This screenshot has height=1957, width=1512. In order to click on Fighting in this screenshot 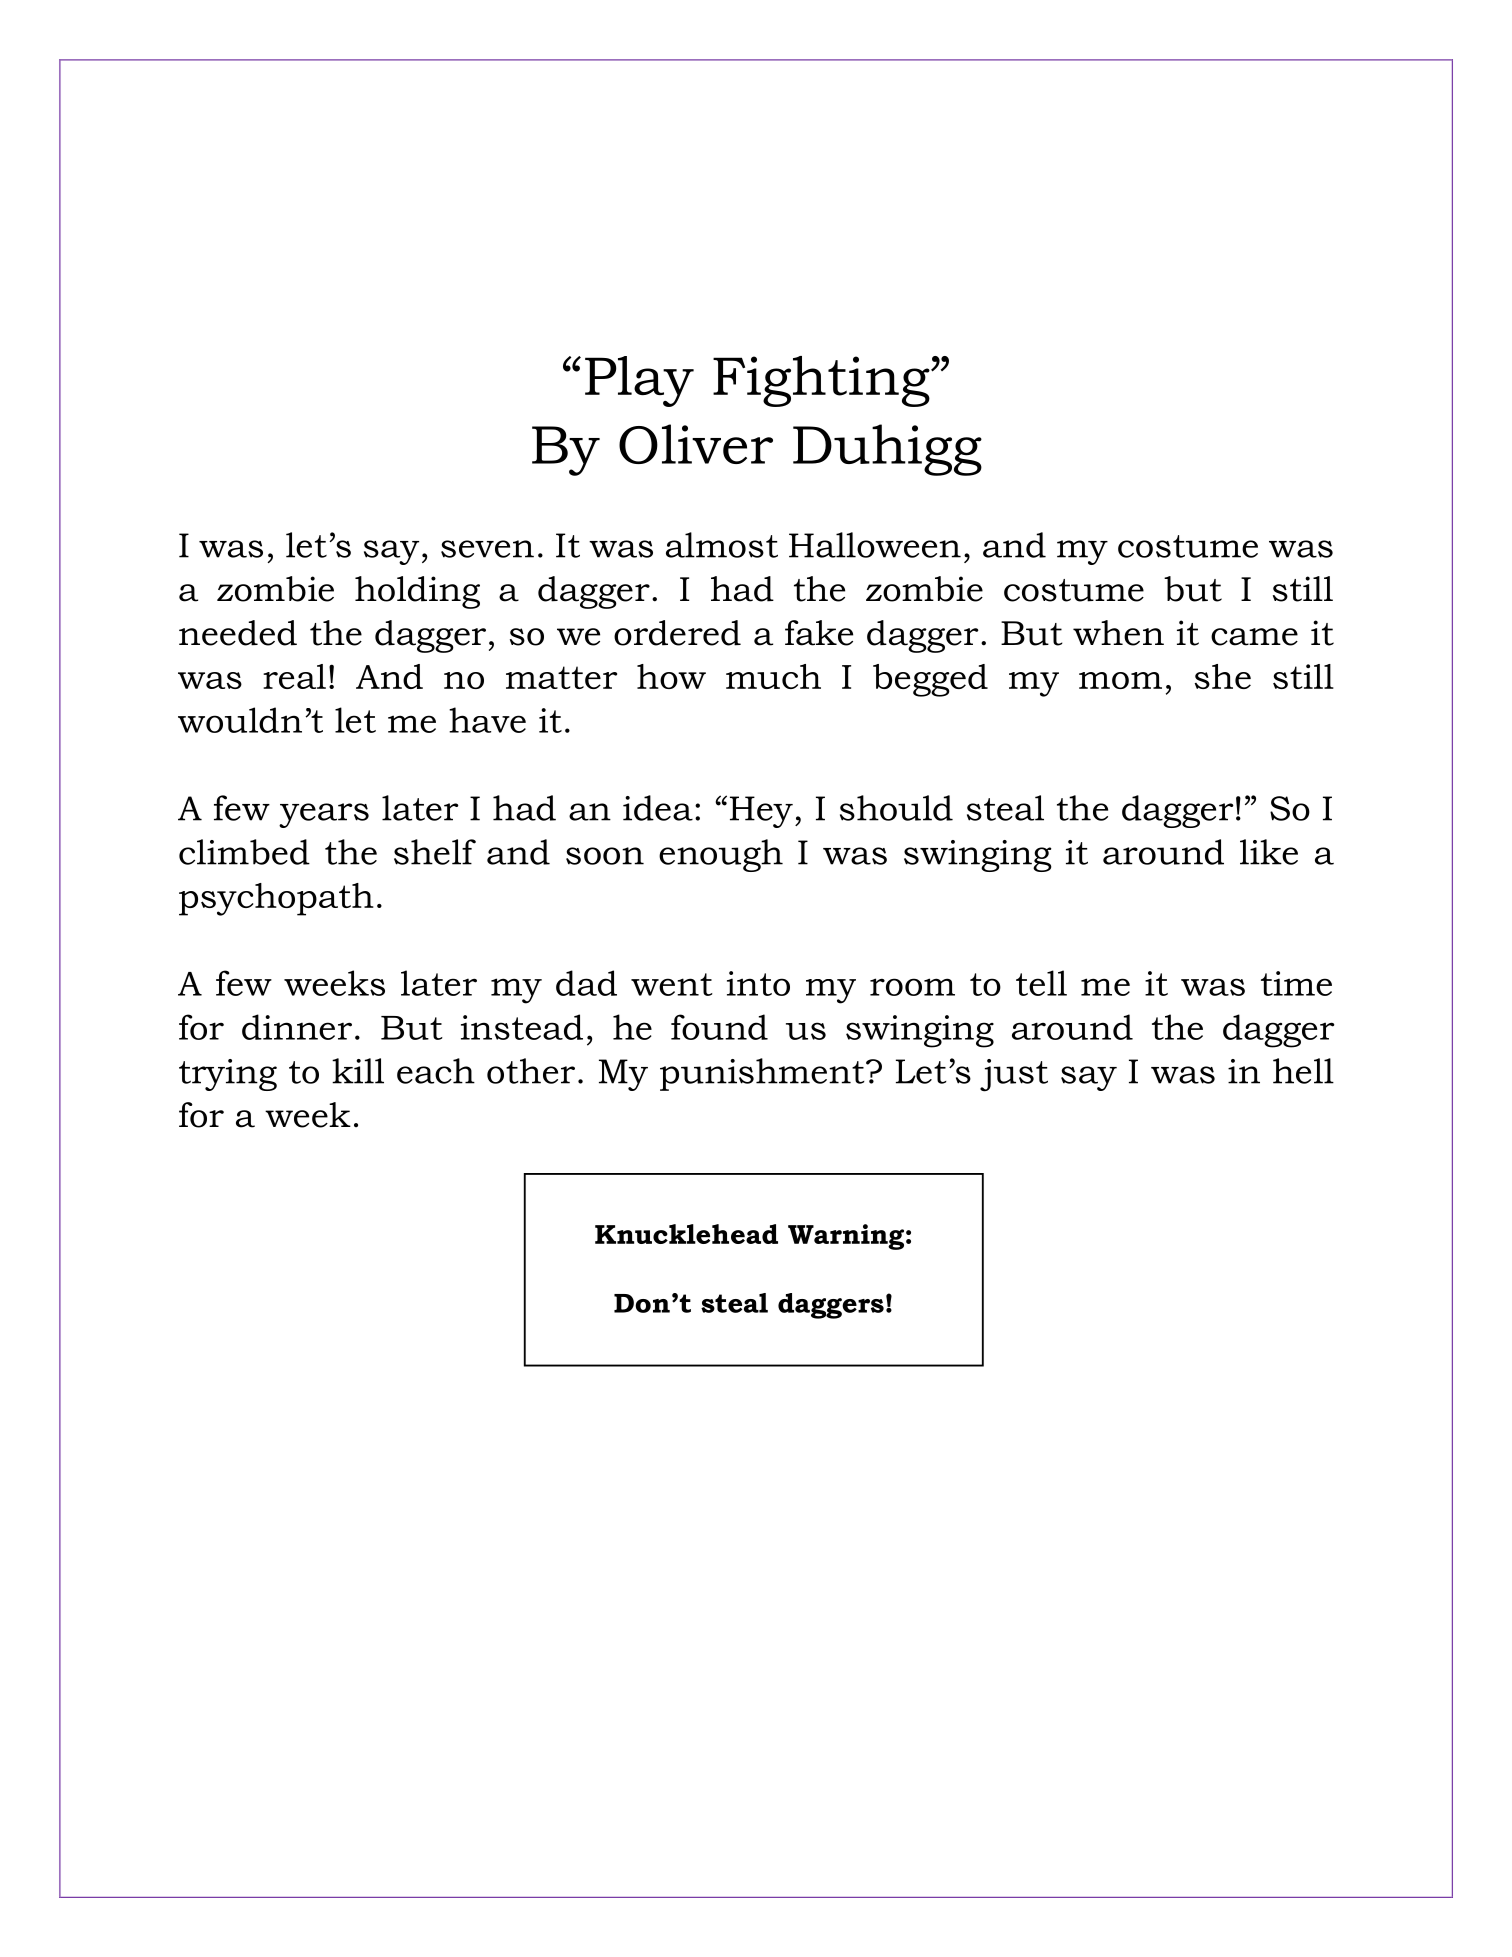, I will do `click(822, 381)`.
